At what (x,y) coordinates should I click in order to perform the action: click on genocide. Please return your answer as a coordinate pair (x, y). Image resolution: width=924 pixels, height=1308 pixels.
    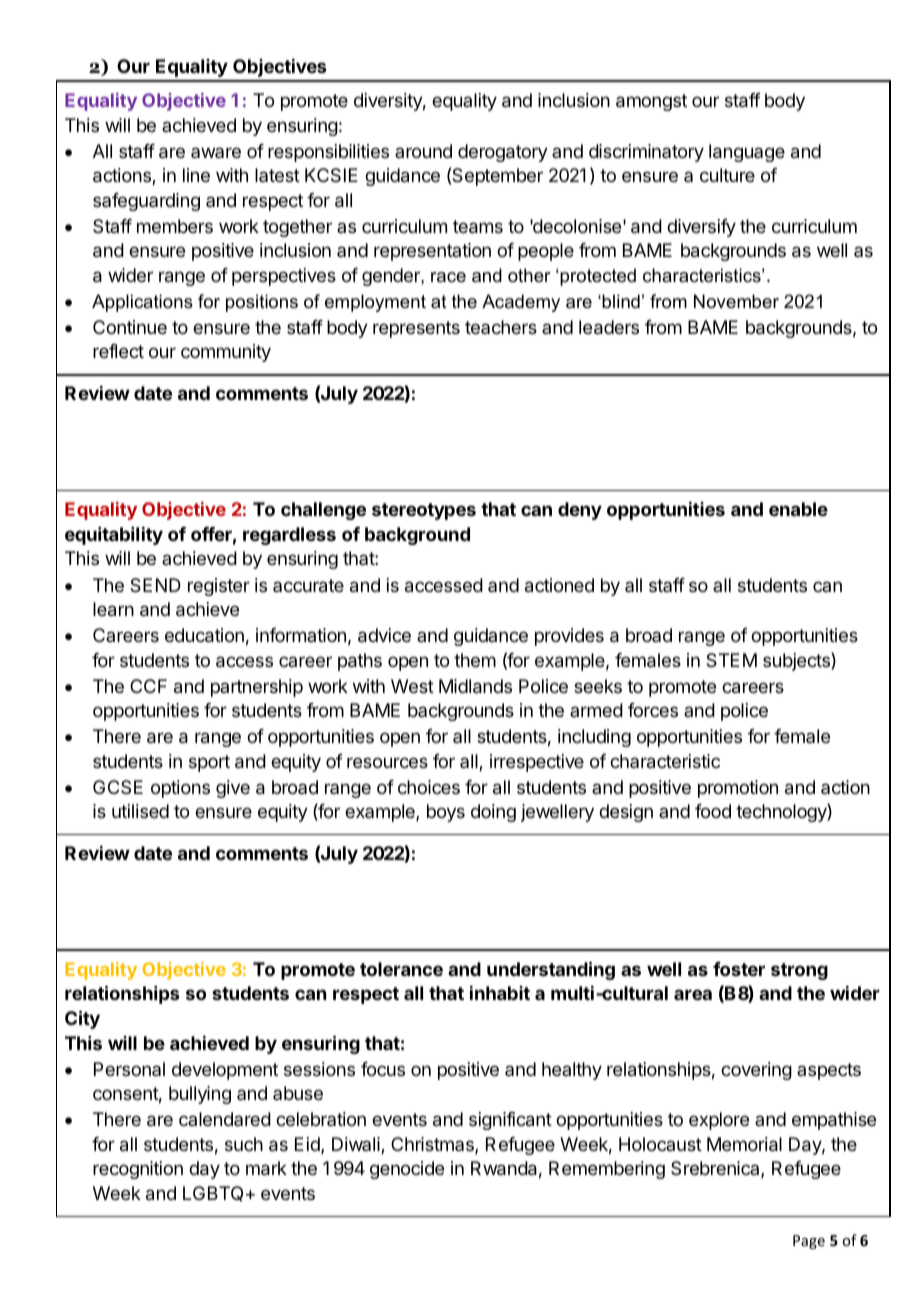
    Looking at the image, I should click on (407, 1170).
